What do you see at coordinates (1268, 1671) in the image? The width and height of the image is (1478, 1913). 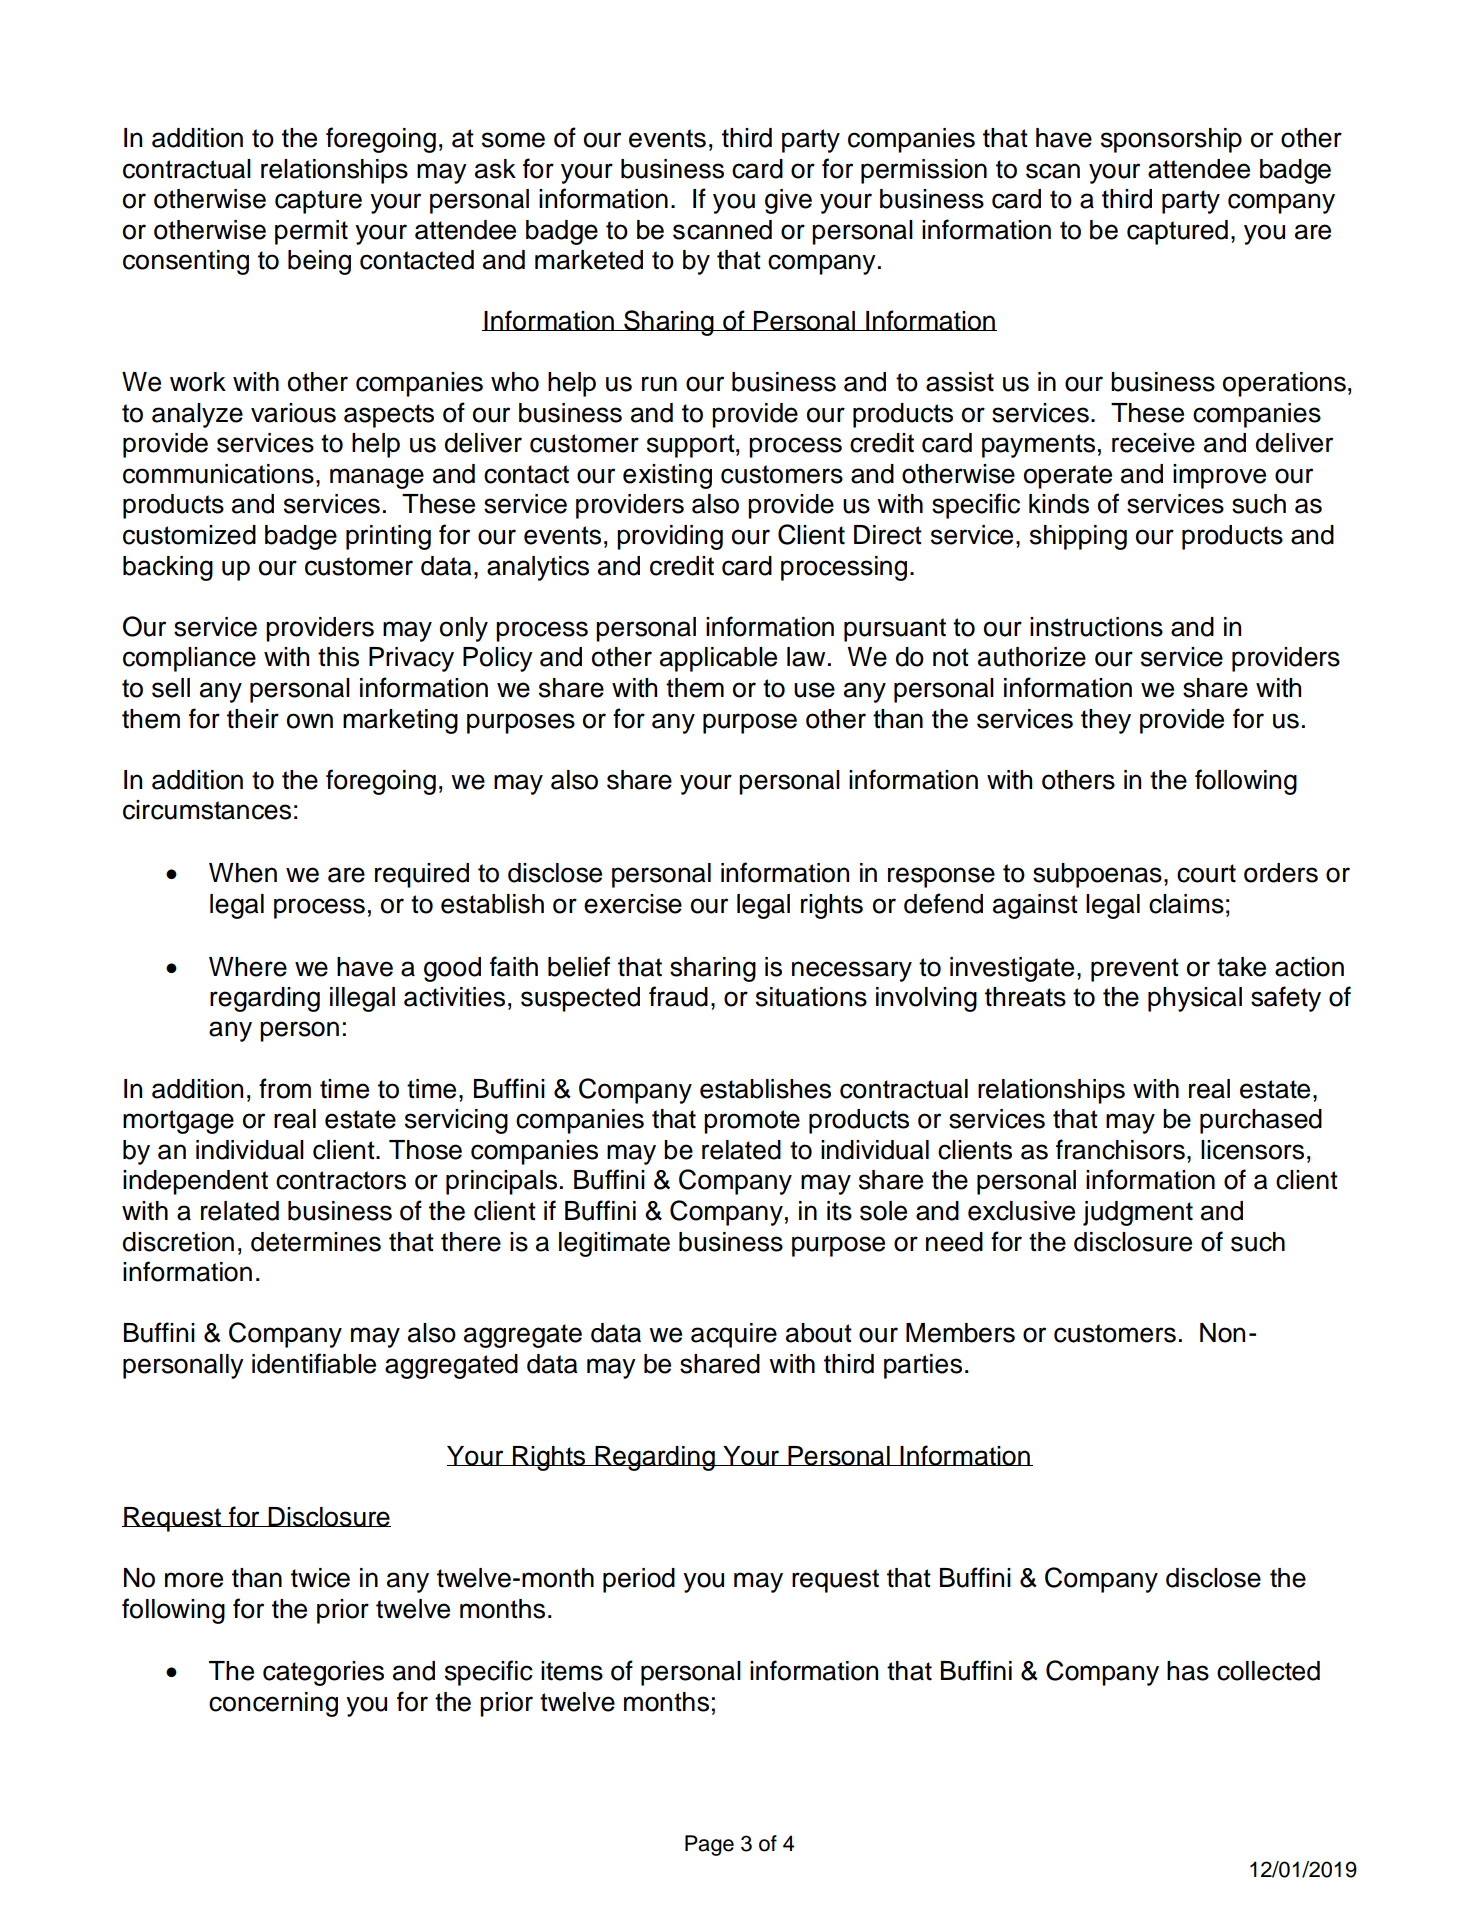 I see `collected` at bounding box center [1268, 1671].
